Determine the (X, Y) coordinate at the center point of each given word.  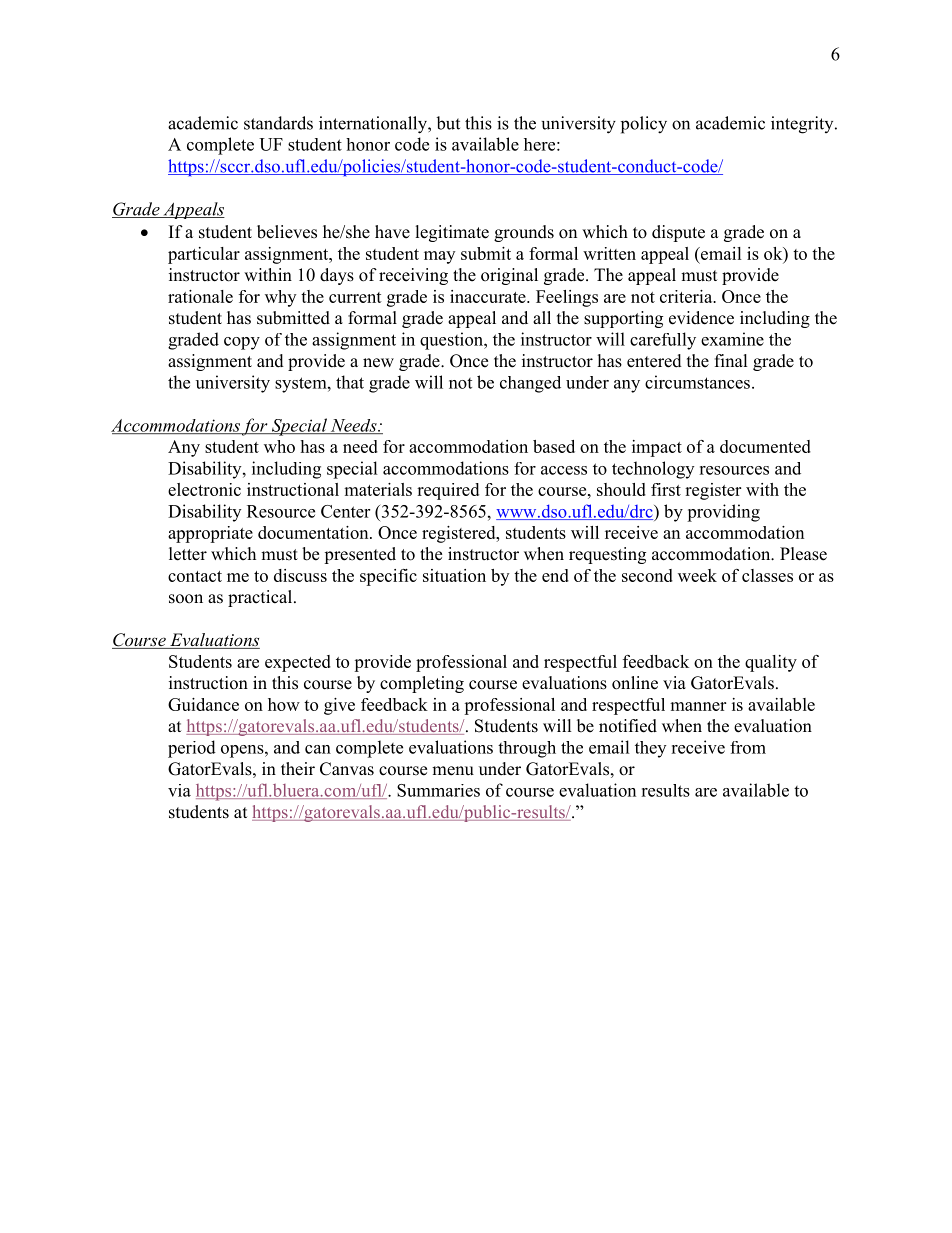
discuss (300, 575)
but (448, 123)
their (298, 769)
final (731, 360)
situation (454, 575)
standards (278, 123)
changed (530, 384)
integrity (803, 125)
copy (242, 343)
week (697, 575)
